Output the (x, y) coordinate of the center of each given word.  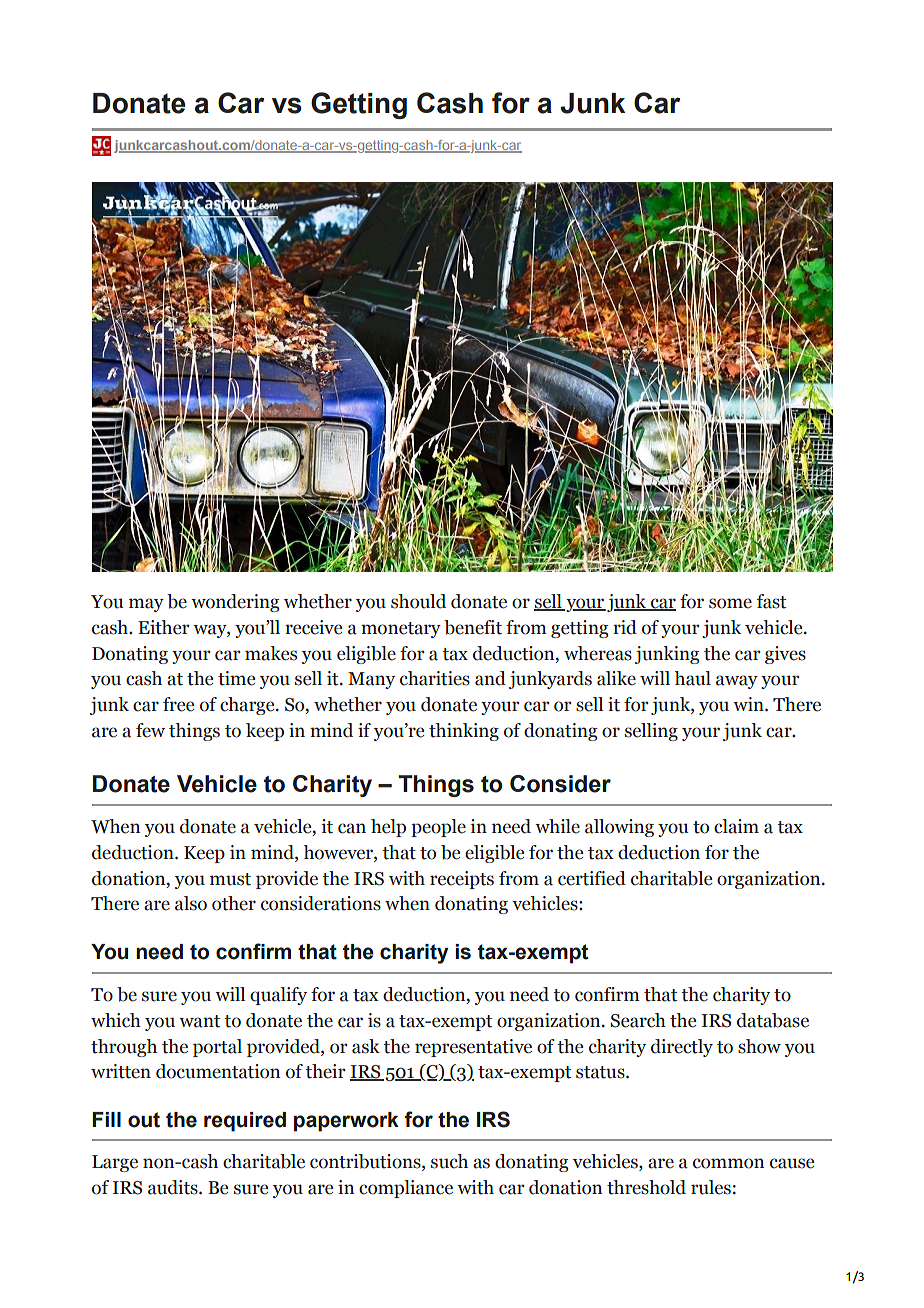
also (191, 903)
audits (174, 1187)
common (728, 1163)
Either (164, 627)
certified (592, 878)
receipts (462, 880)
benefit (473, 627)
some (730, 603)
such (449, 1161)
